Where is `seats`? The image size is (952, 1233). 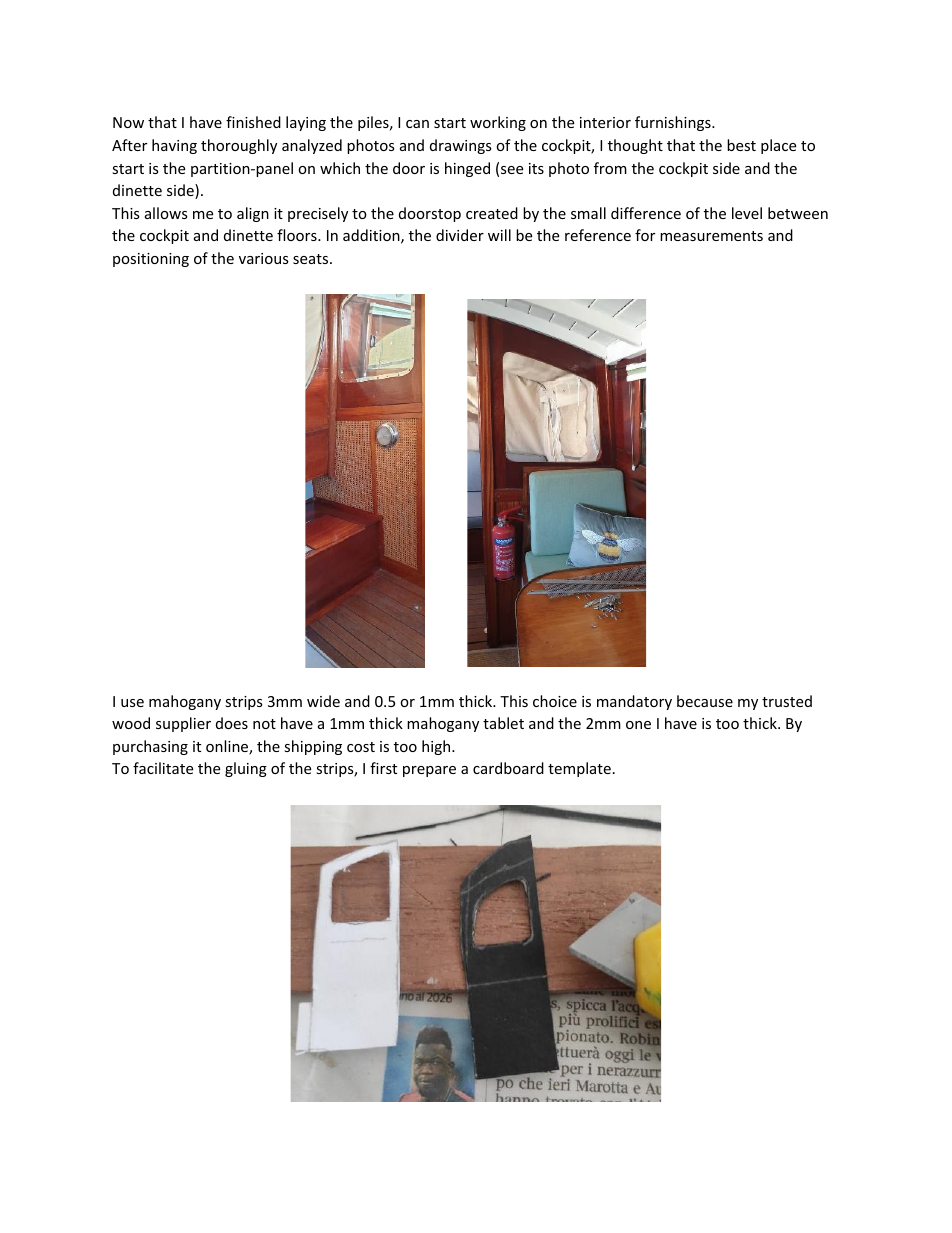 seats is located at coordinates (312, 259).
